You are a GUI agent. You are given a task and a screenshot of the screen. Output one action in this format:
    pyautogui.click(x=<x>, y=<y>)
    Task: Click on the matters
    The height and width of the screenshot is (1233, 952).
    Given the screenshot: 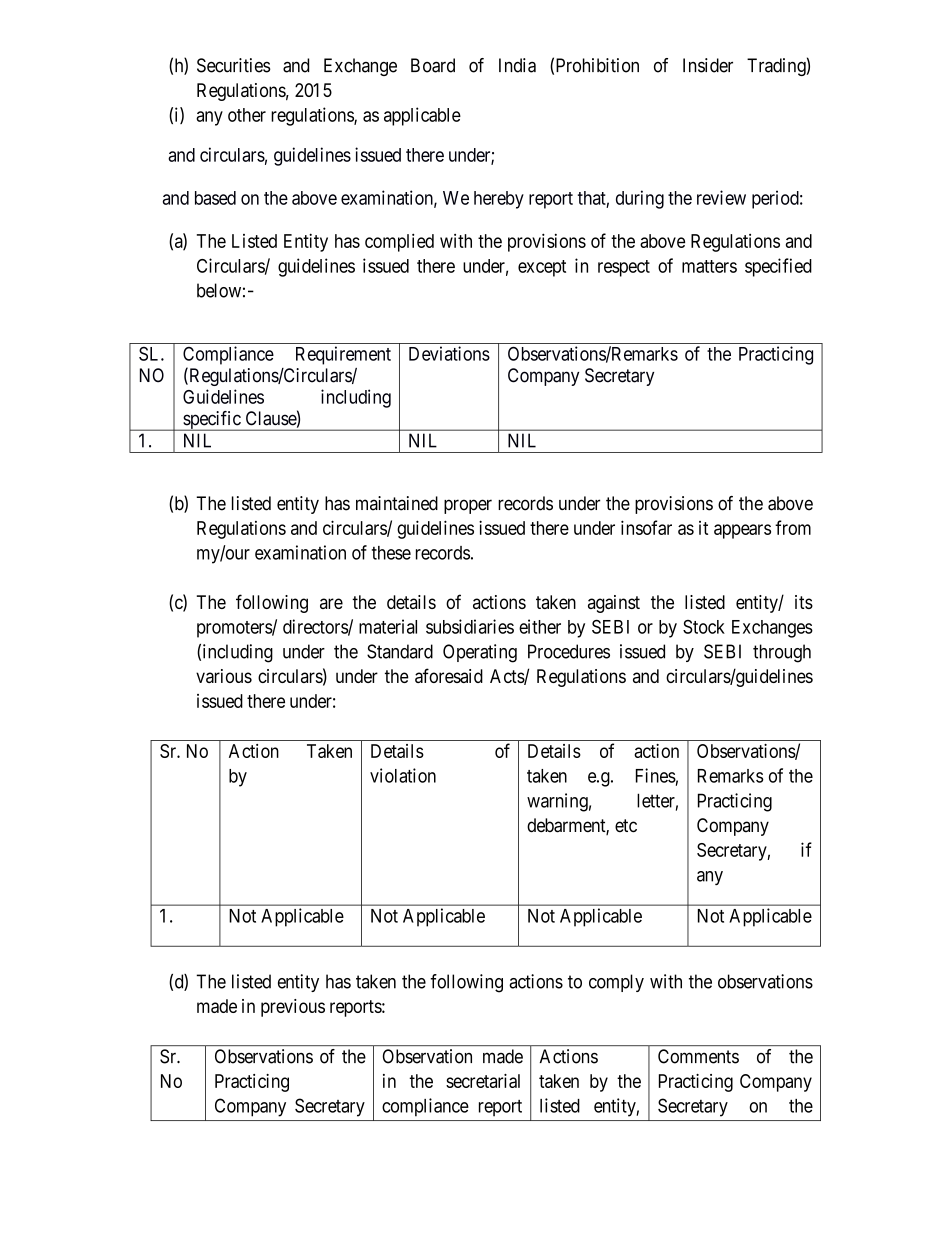 What is the action you would take?
    pyautogui.click(x=709, y=266)
